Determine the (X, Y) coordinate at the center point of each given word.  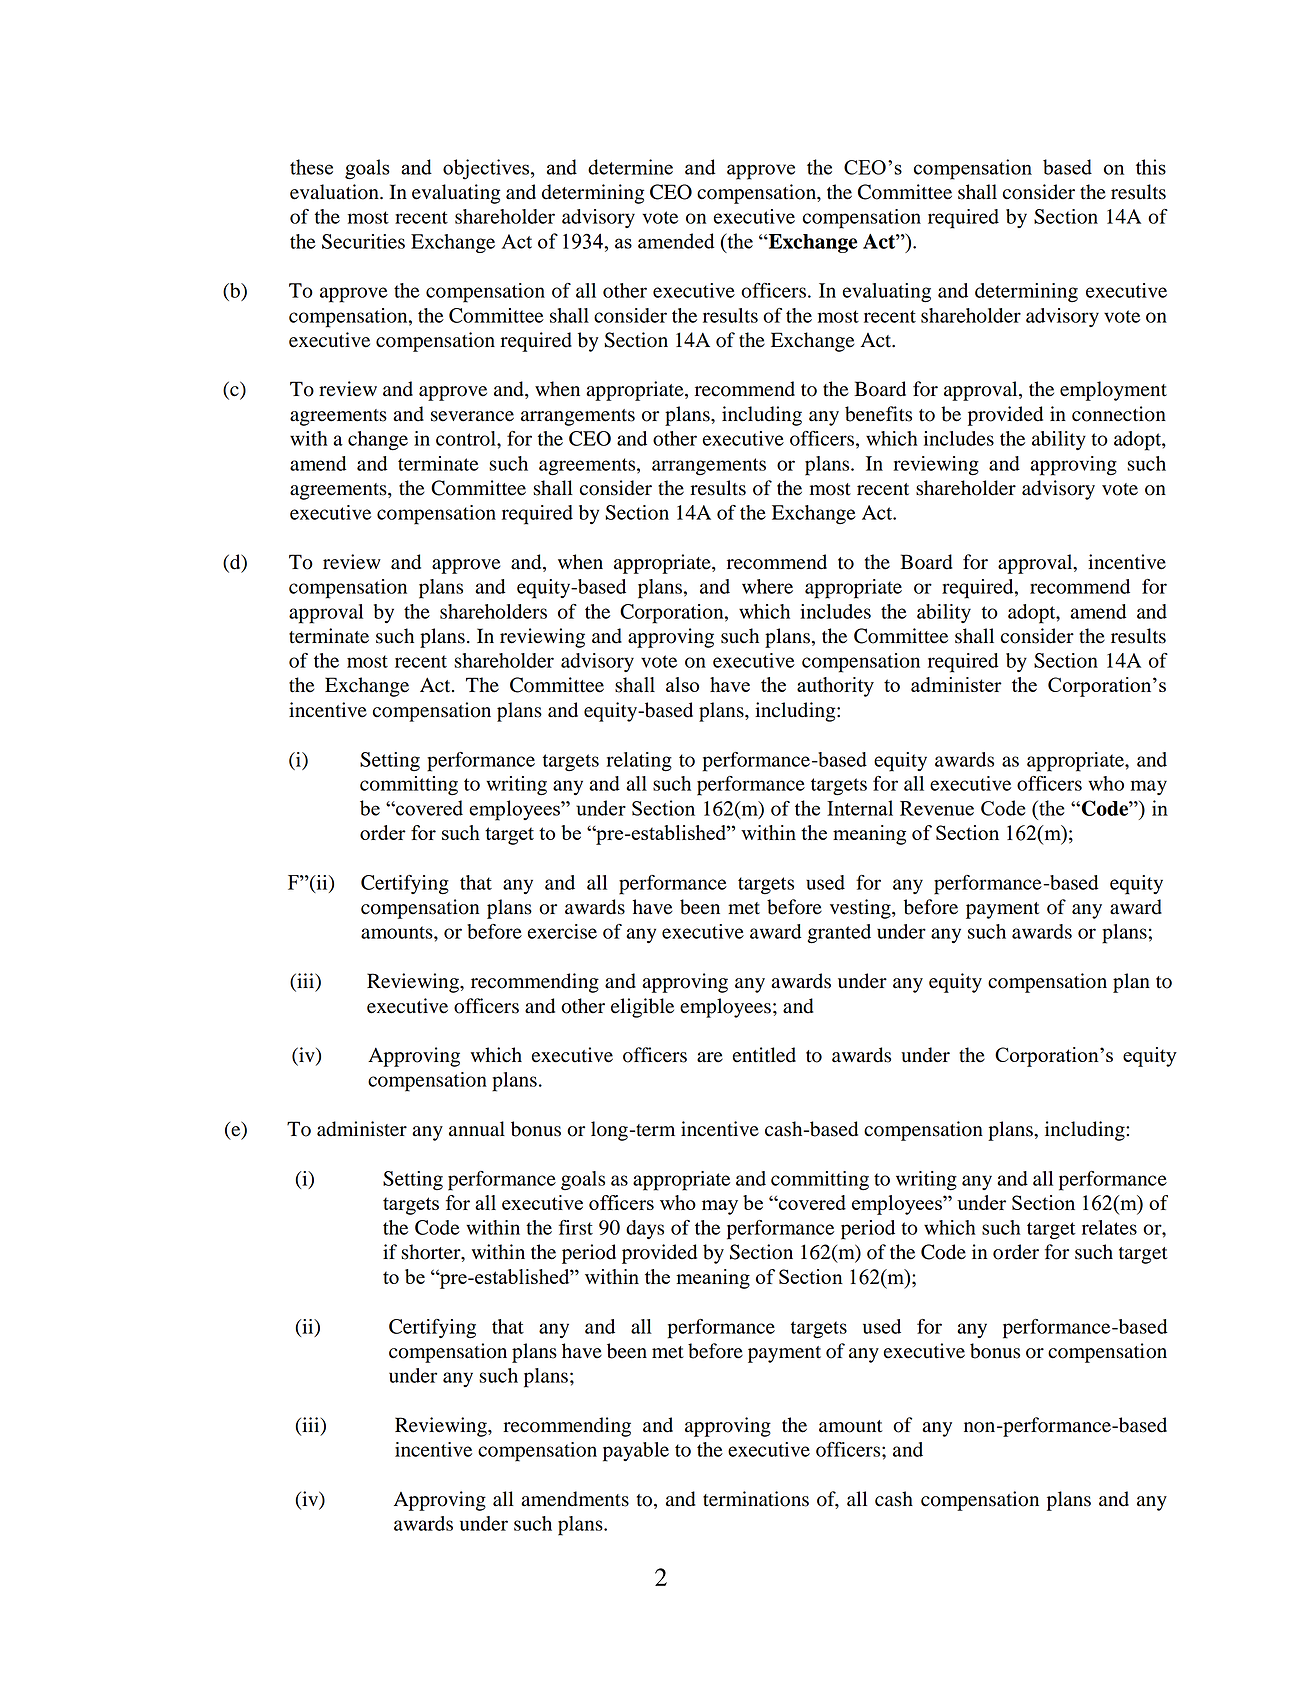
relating (639, 762)
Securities (363, 241)
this (1151, 167)
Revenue (937, 808)
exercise (562, 931)
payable (636, 1452)
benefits (878, 414)
